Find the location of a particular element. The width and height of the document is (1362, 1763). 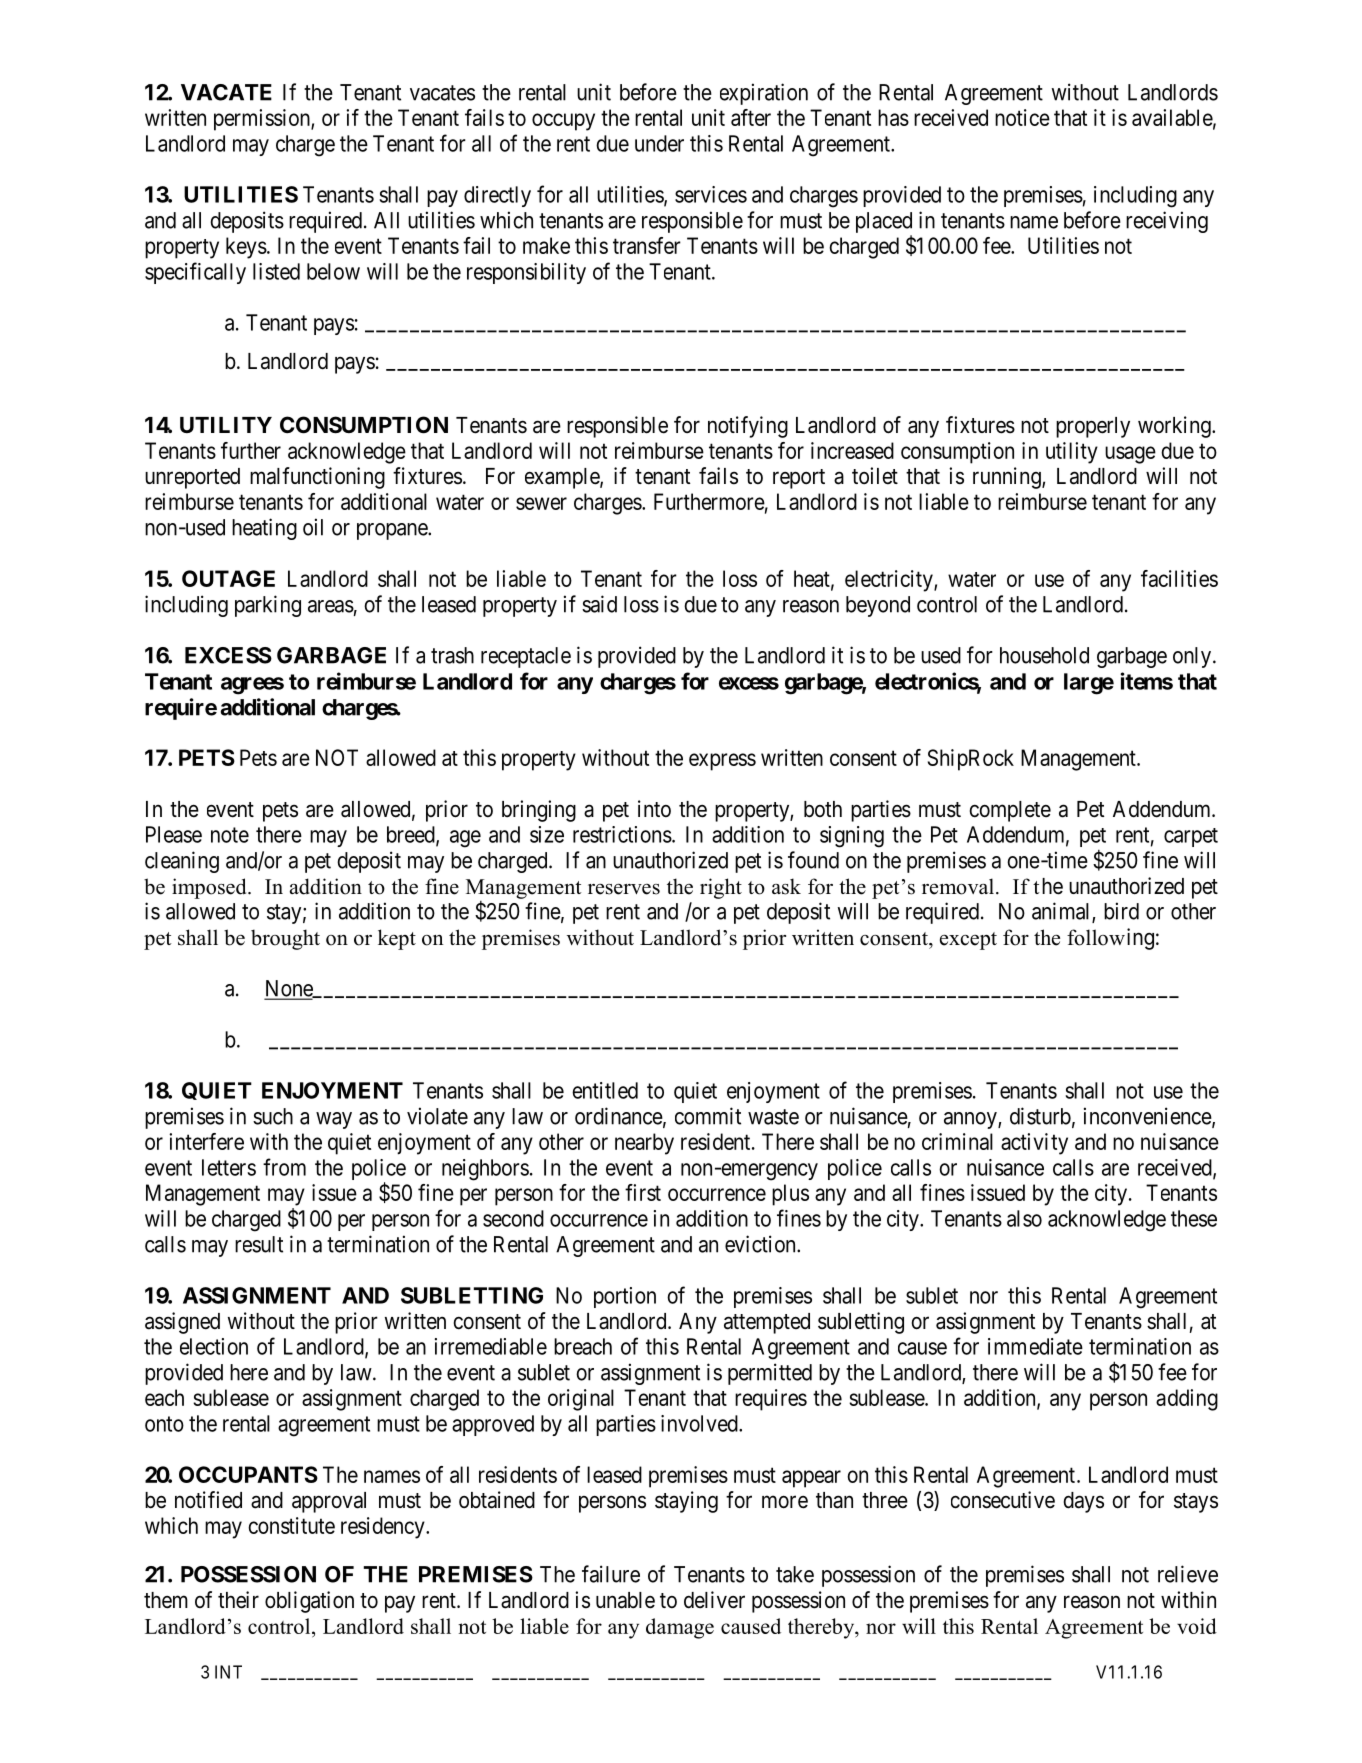

brought is located at coordinates (285, 939).
